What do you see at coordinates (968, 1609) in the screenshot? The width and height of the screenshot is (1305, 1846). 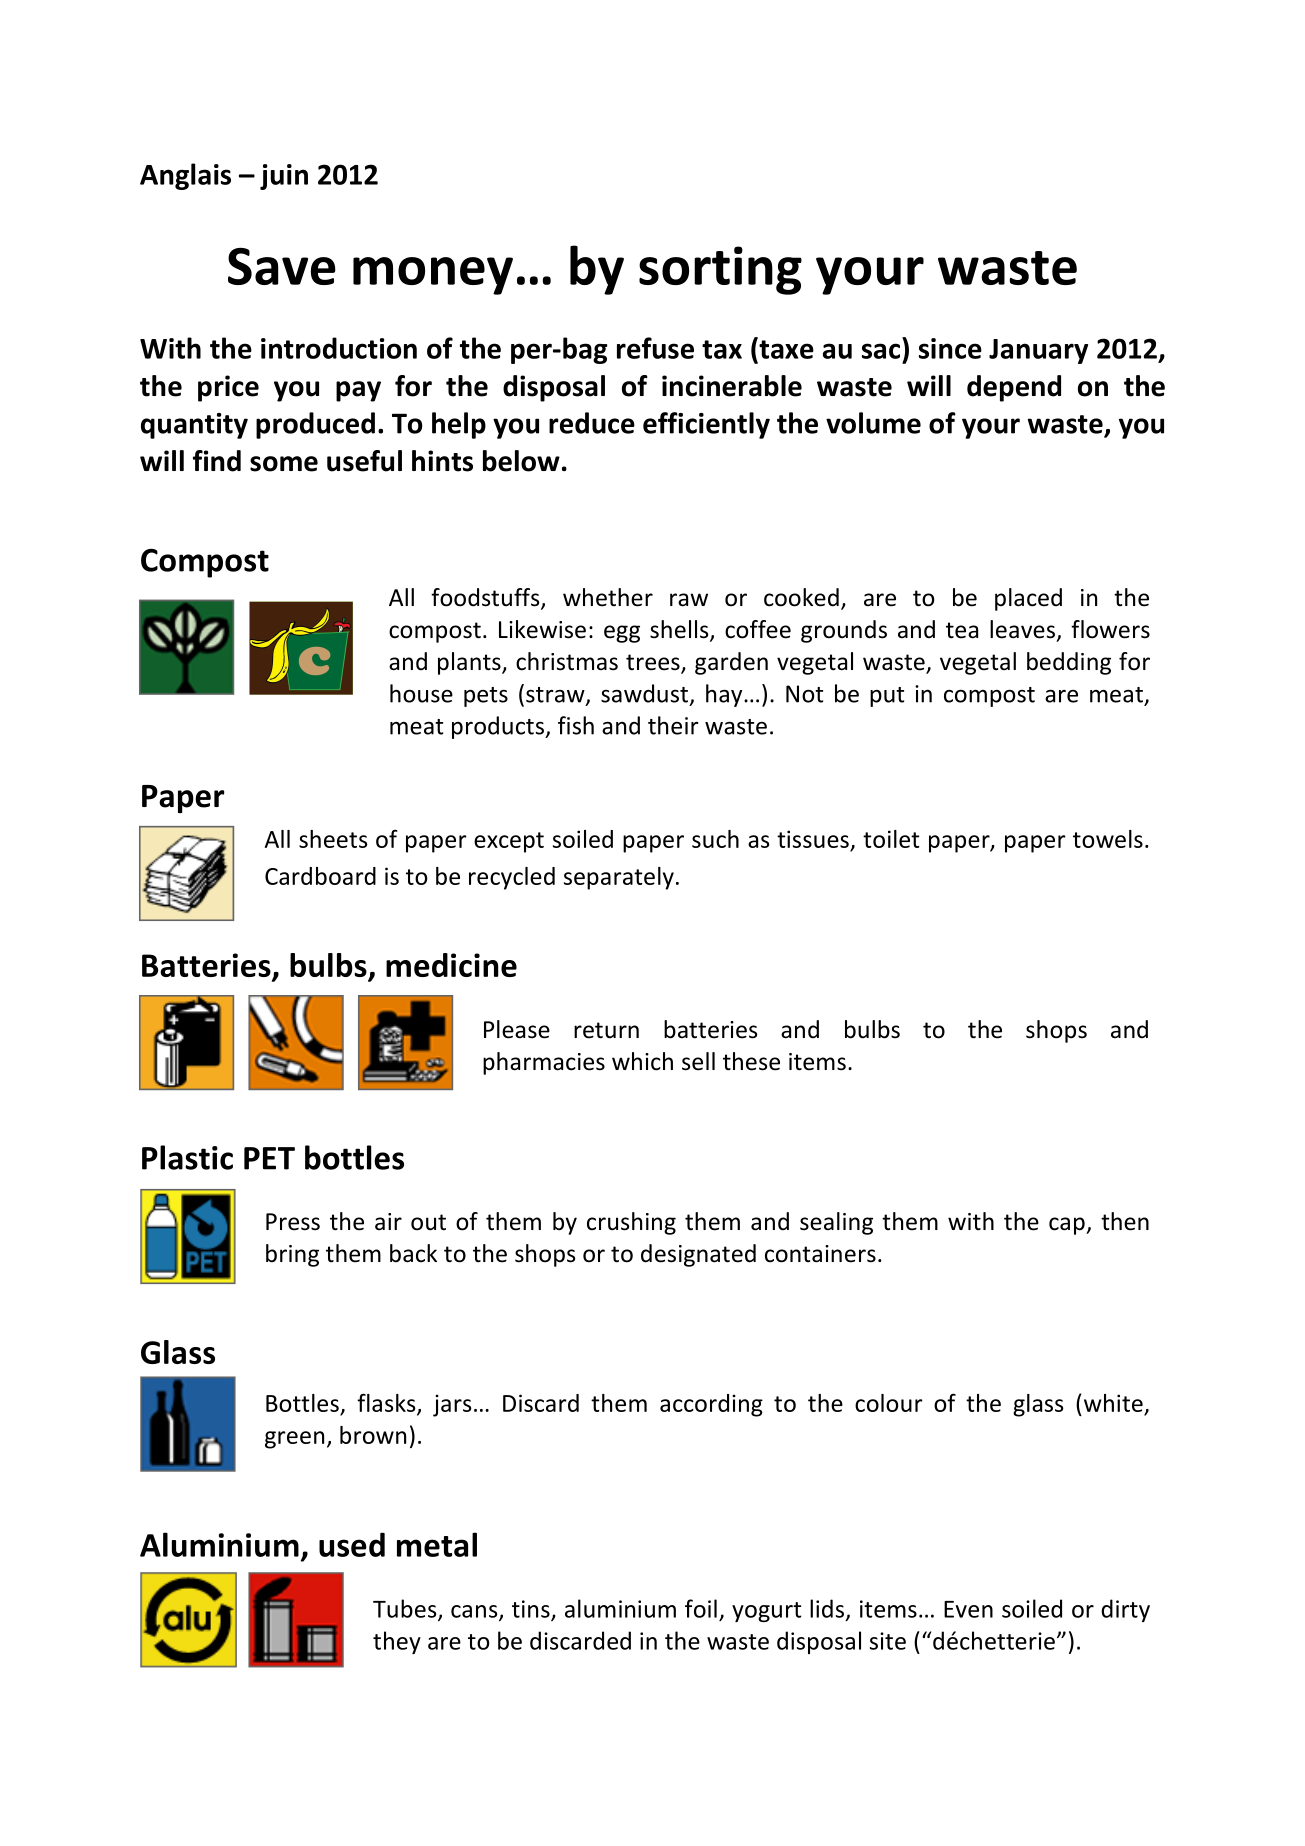 I see `Even` at bounding box center [968, 1609].
